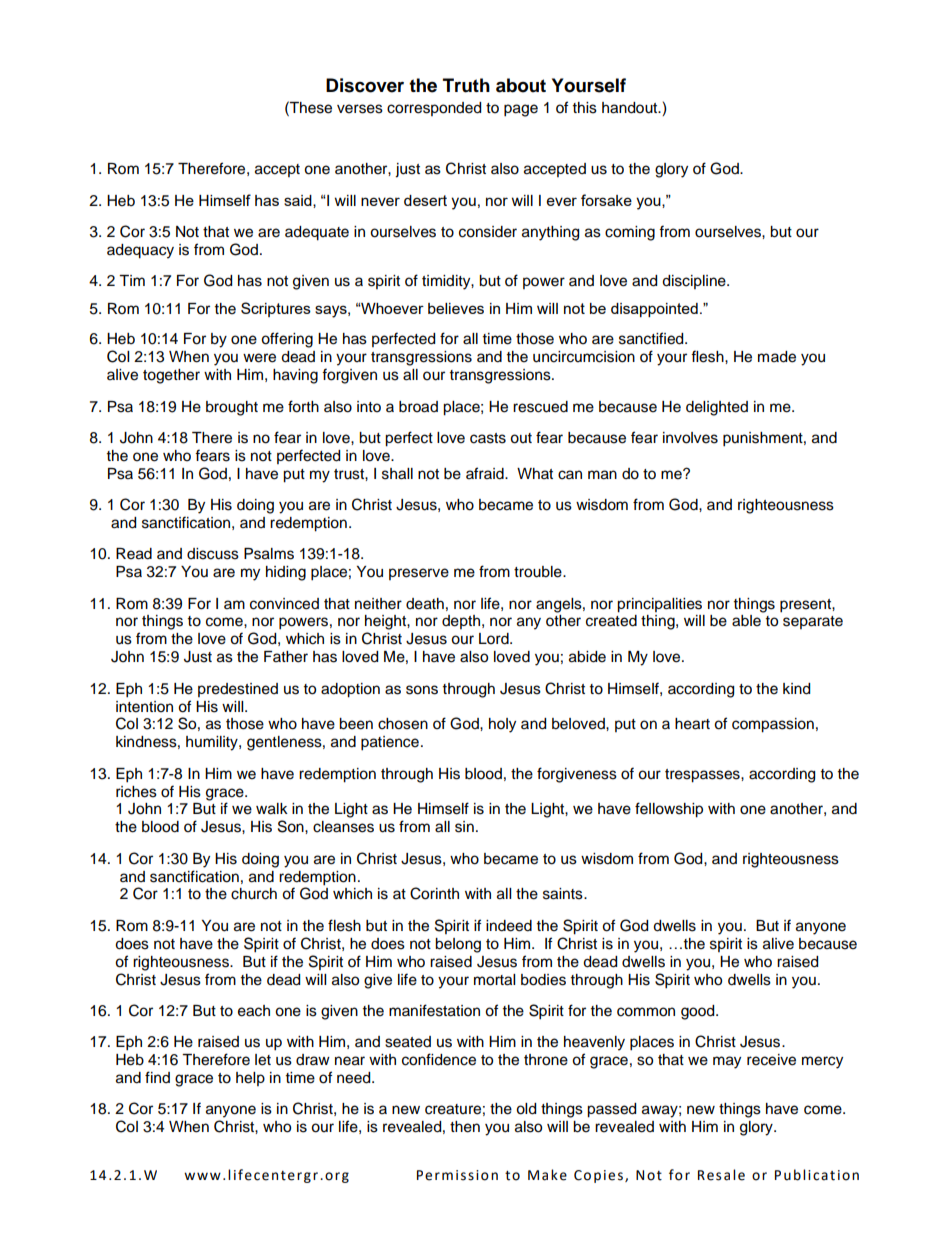  I want to click on said, so click(299, 201).
